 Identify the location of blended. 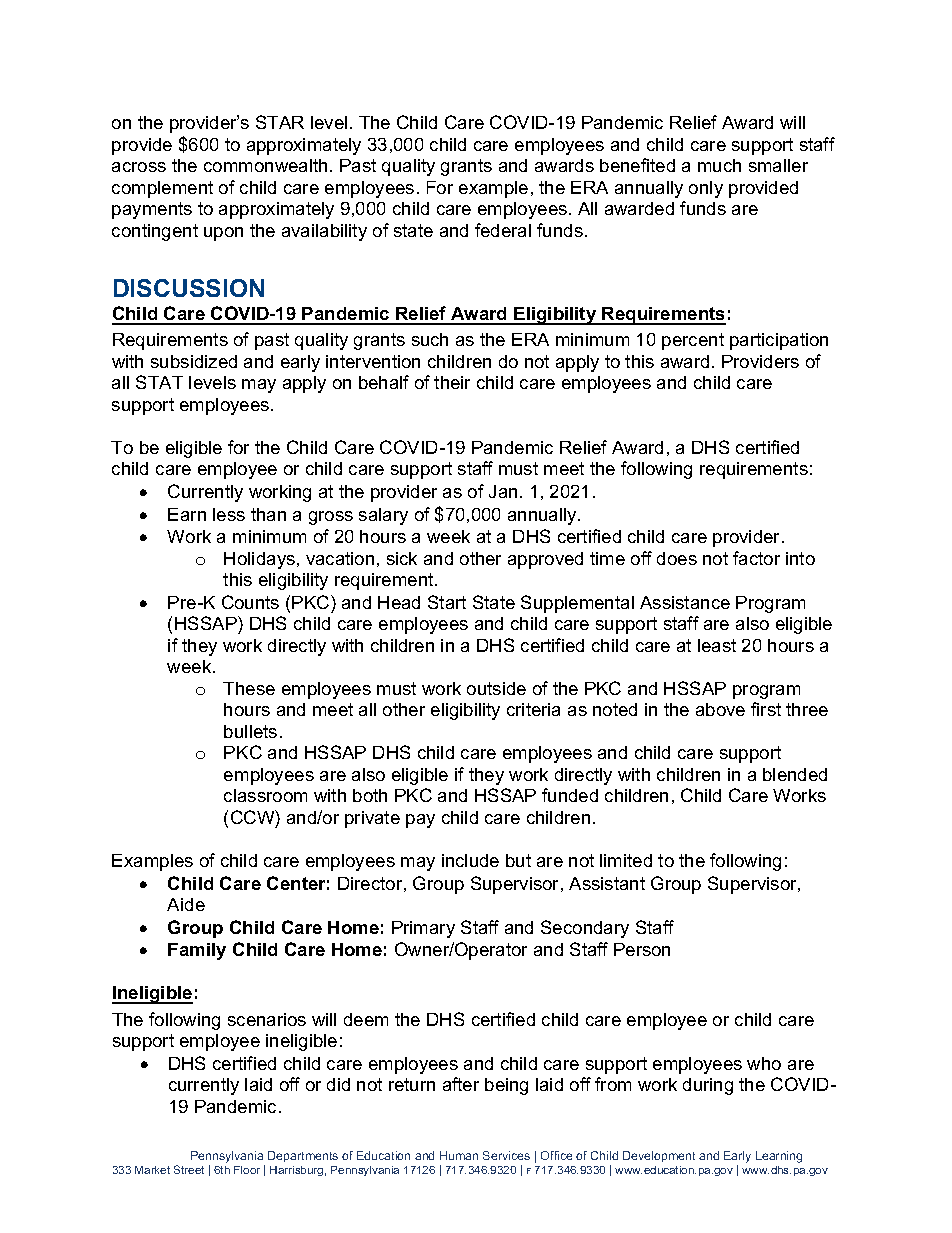
(795, 774).
